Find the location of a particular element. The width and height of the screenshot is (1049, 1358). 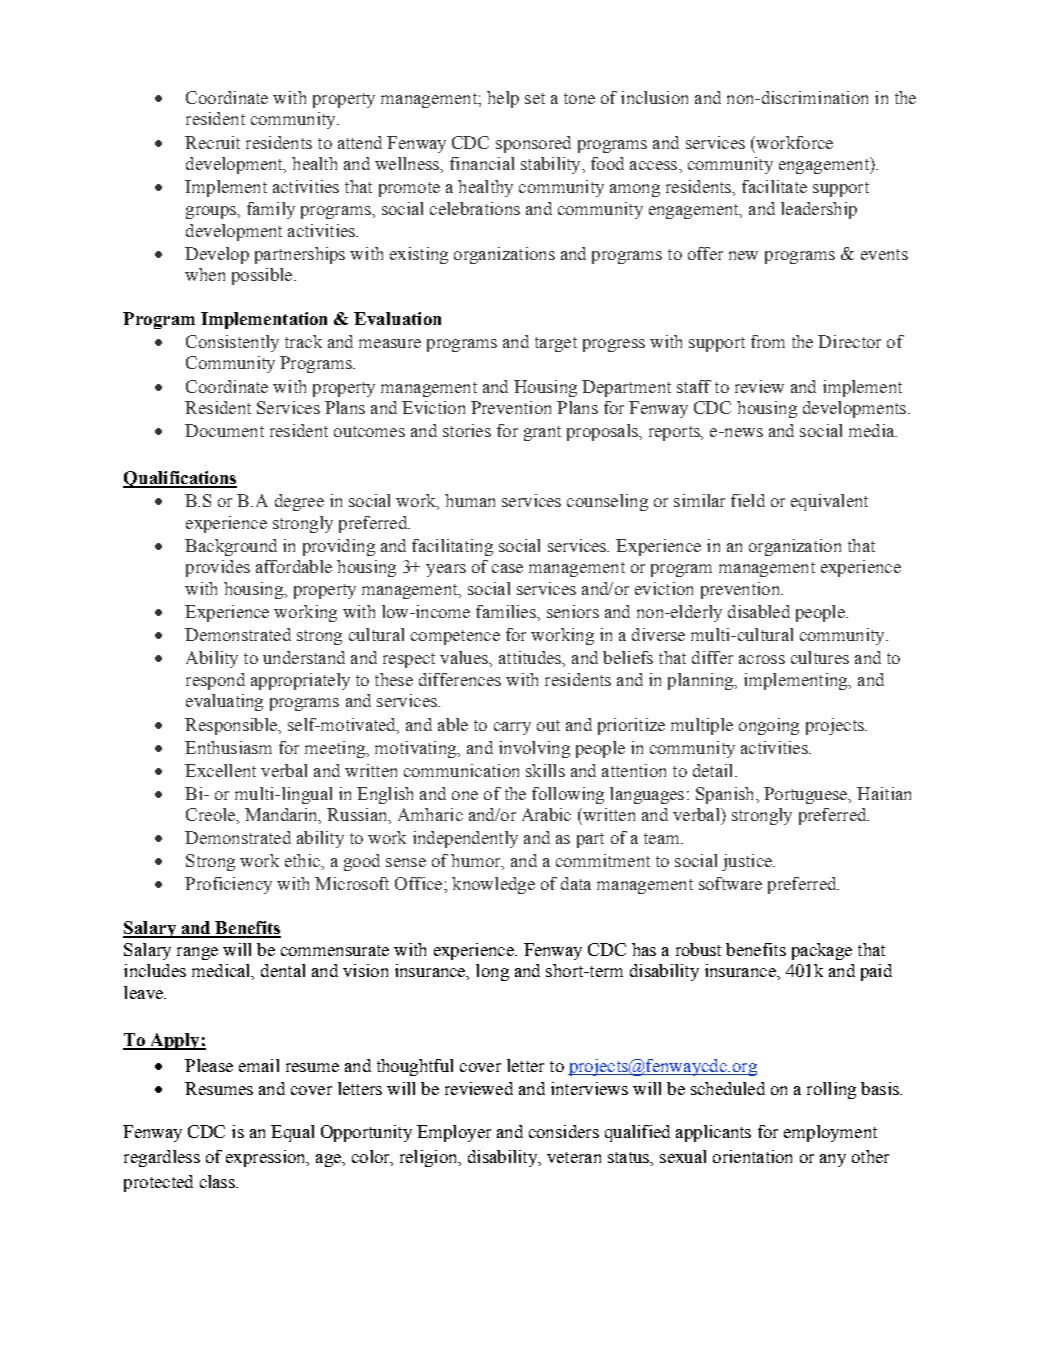

attitudes is located at coordinates (531, 659).
